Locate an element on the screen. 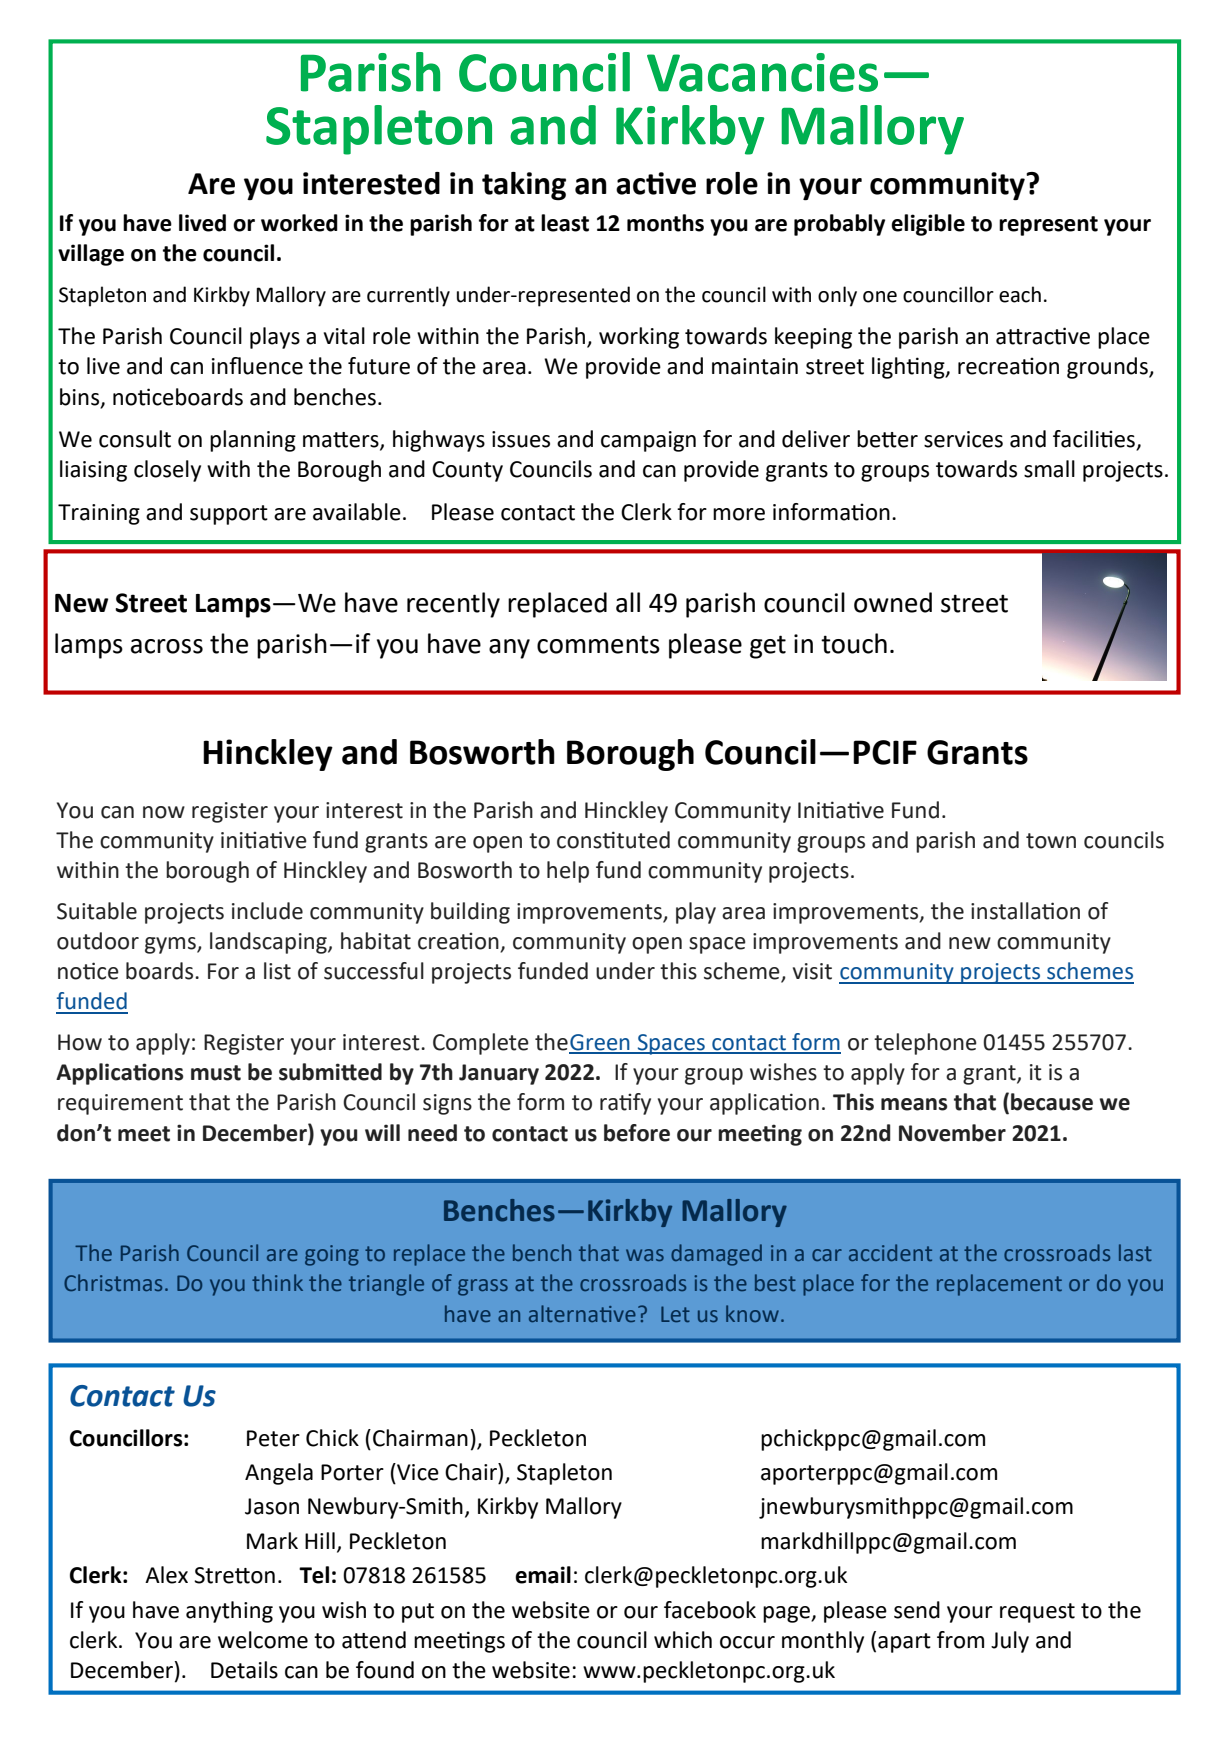 The image size is (1230, 1739). anything is located at coordinates (229, 1612).
